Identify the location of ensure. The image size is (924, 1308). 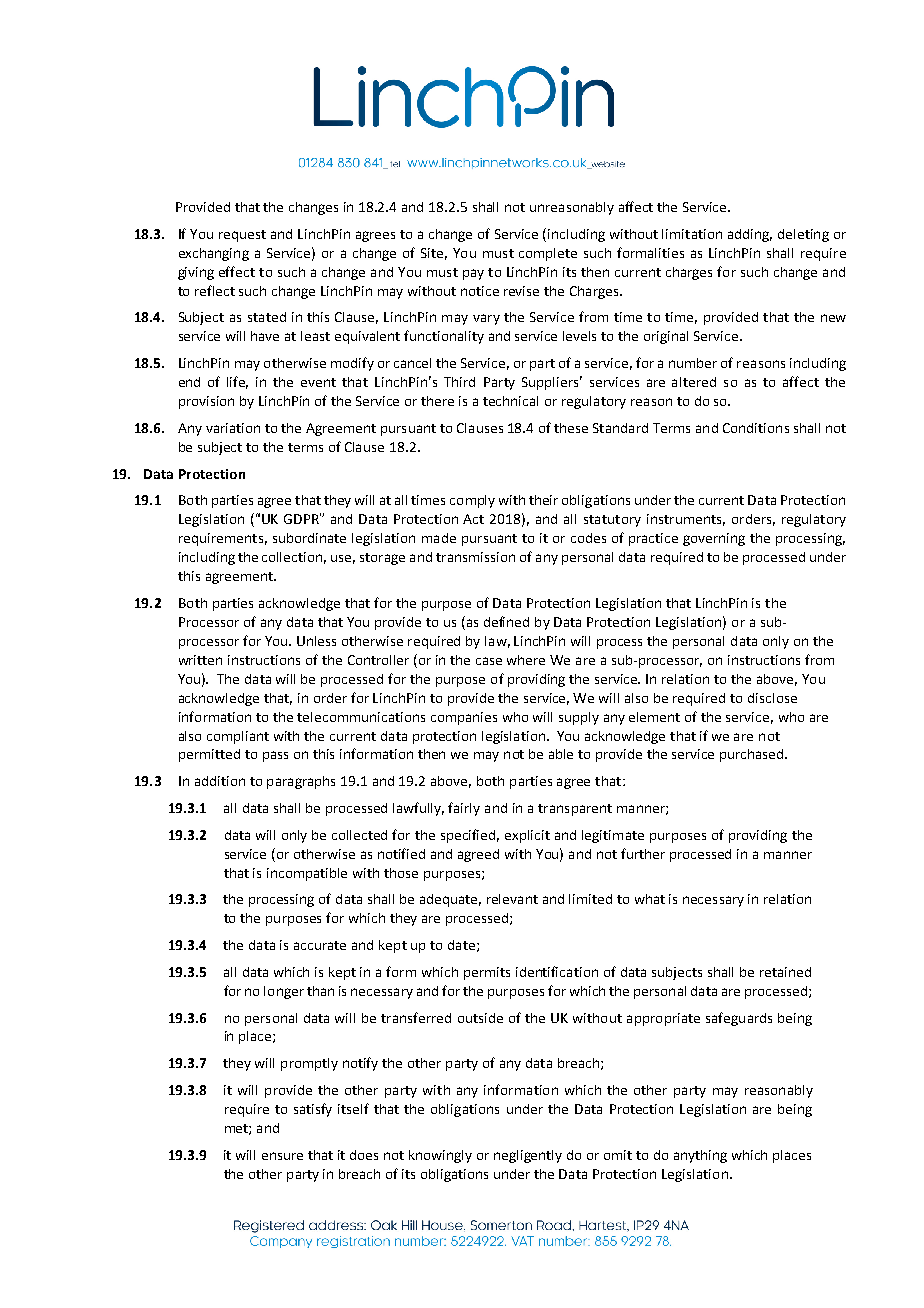
(282, 1156).
